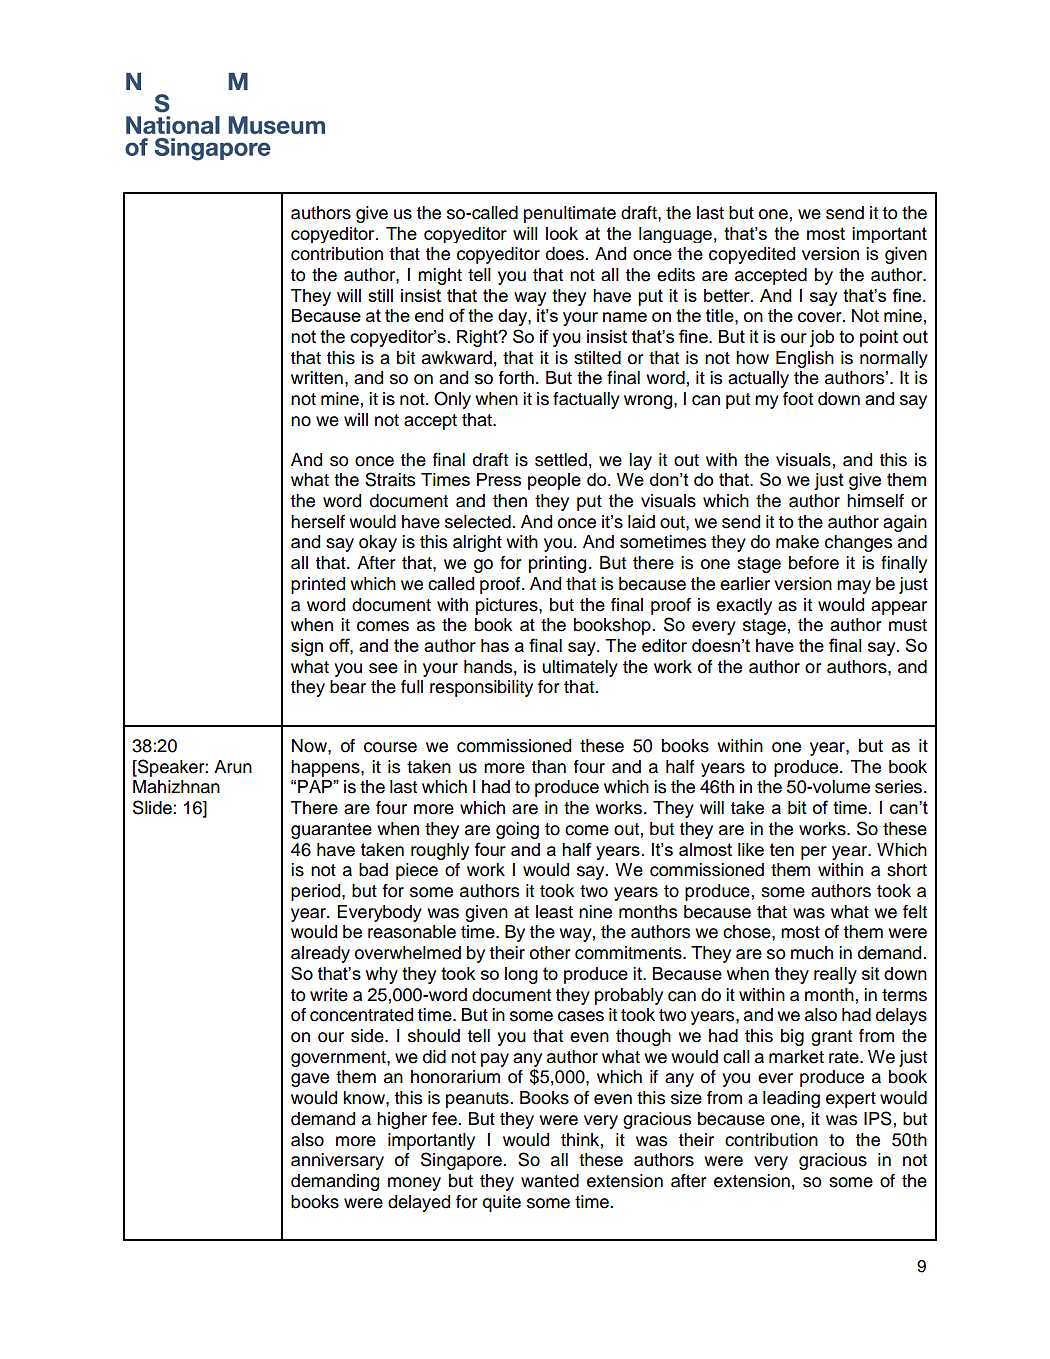 Image resolution: width=1050 pixels, height=1359 pixels. Describe the element at coordinates (751, 849) in the screenshot. I see `like` at that location.
